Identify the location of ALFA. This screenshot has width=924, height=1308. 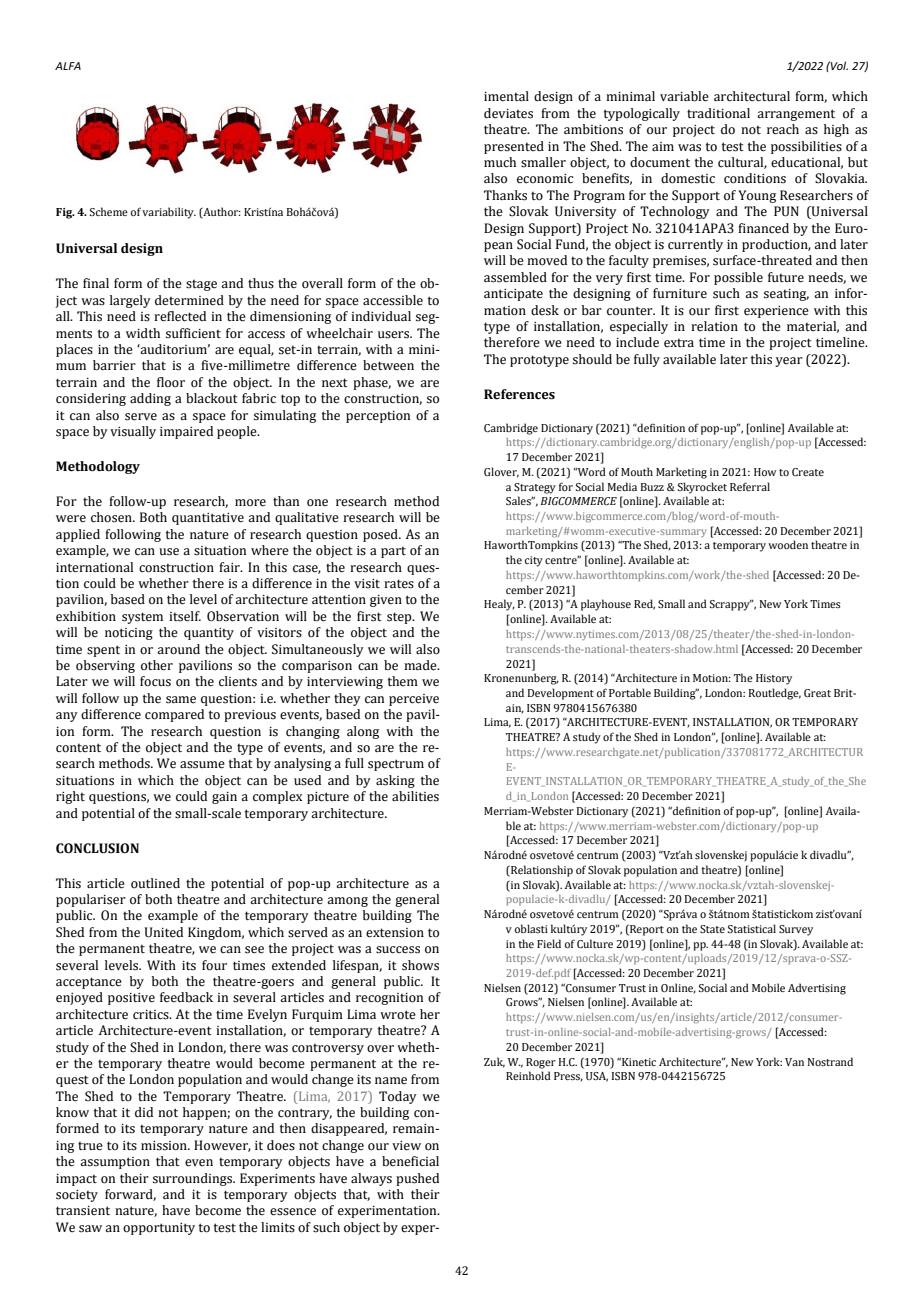
(68, 66).
